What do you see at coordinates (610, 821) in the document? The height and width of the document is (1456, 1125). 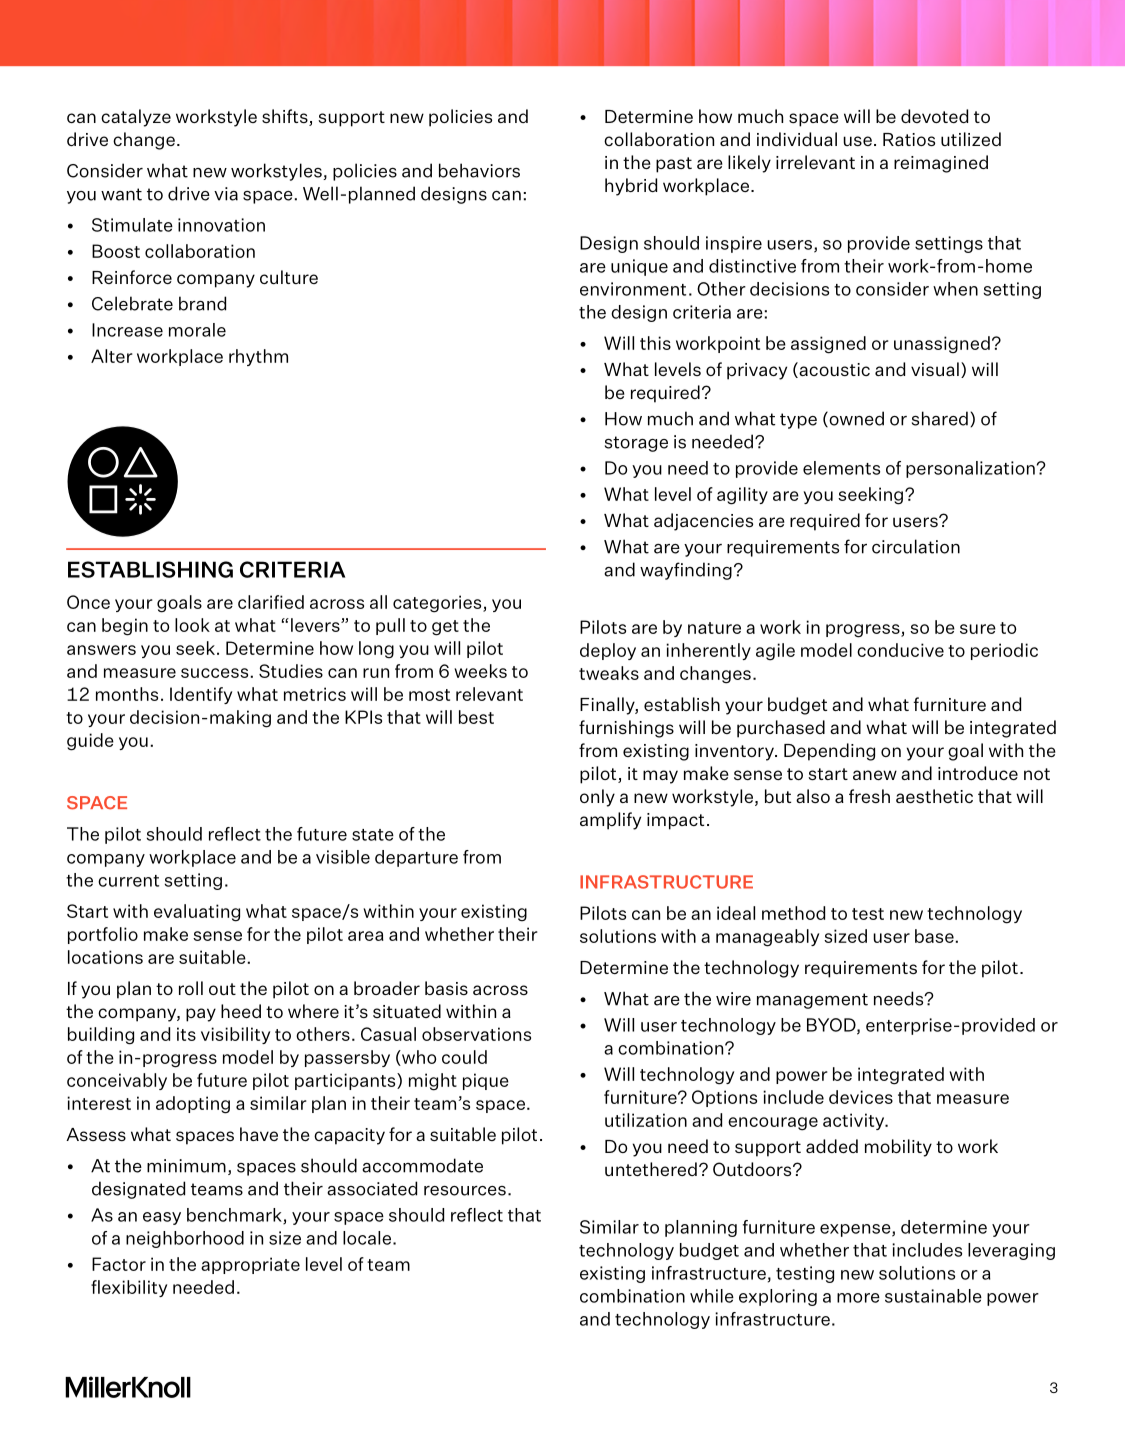 I see `amplify` at bounding box center [610, 821].
